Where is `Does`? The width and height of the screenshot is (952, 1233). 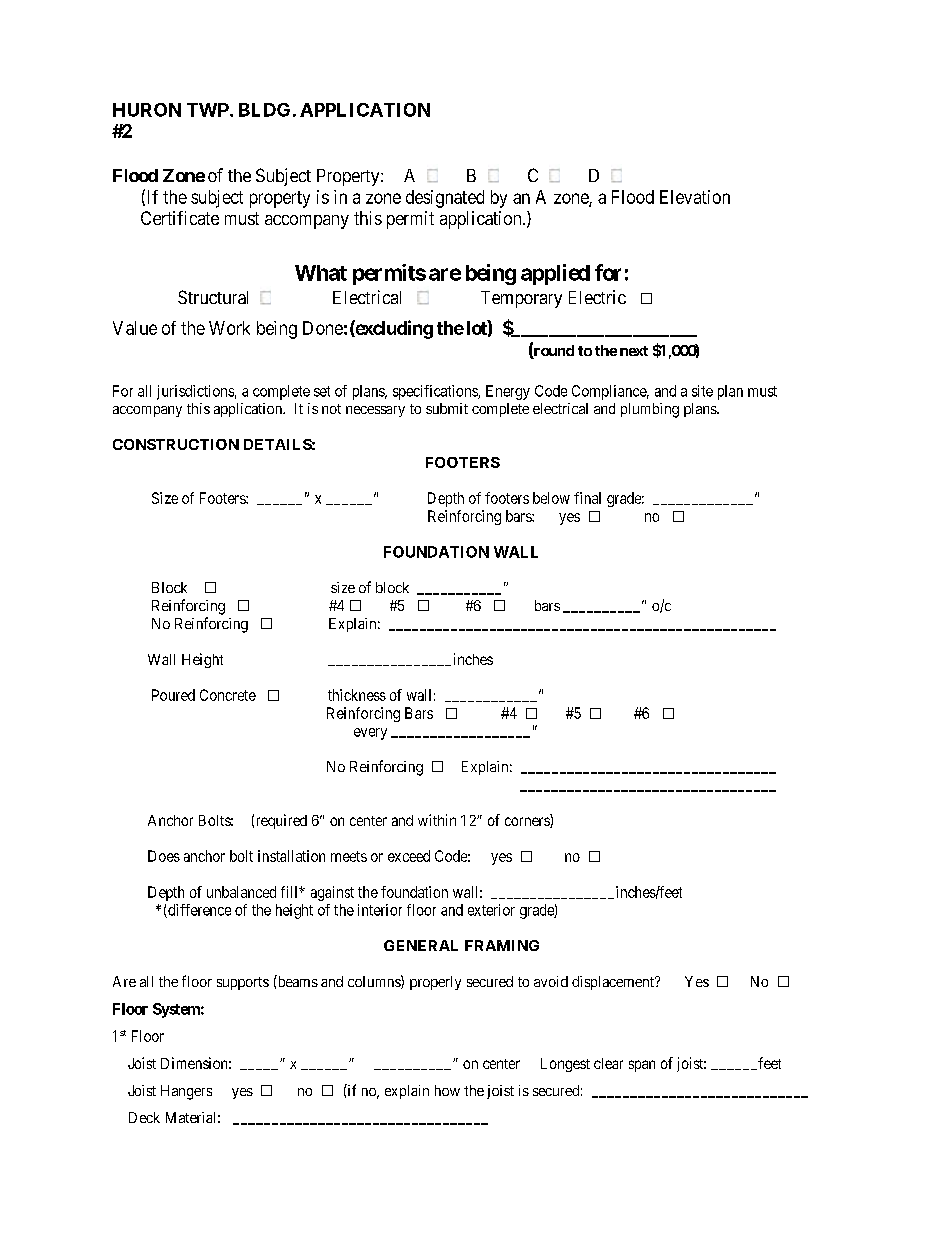
Does is located at coordinates (164, 856).
